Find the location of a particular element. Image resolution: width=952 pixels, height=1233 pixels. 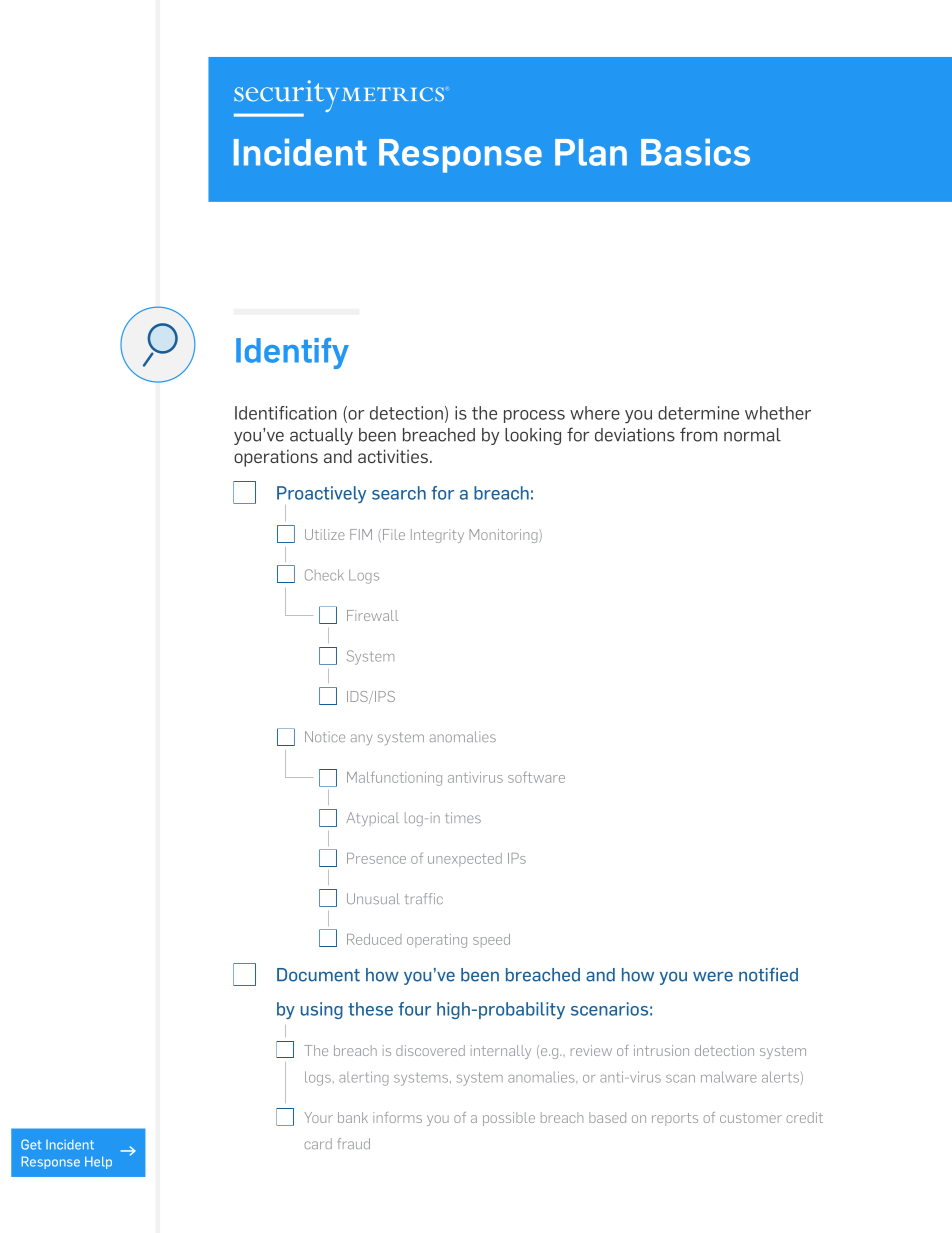

Identify is located at coordinates (292, 353).
